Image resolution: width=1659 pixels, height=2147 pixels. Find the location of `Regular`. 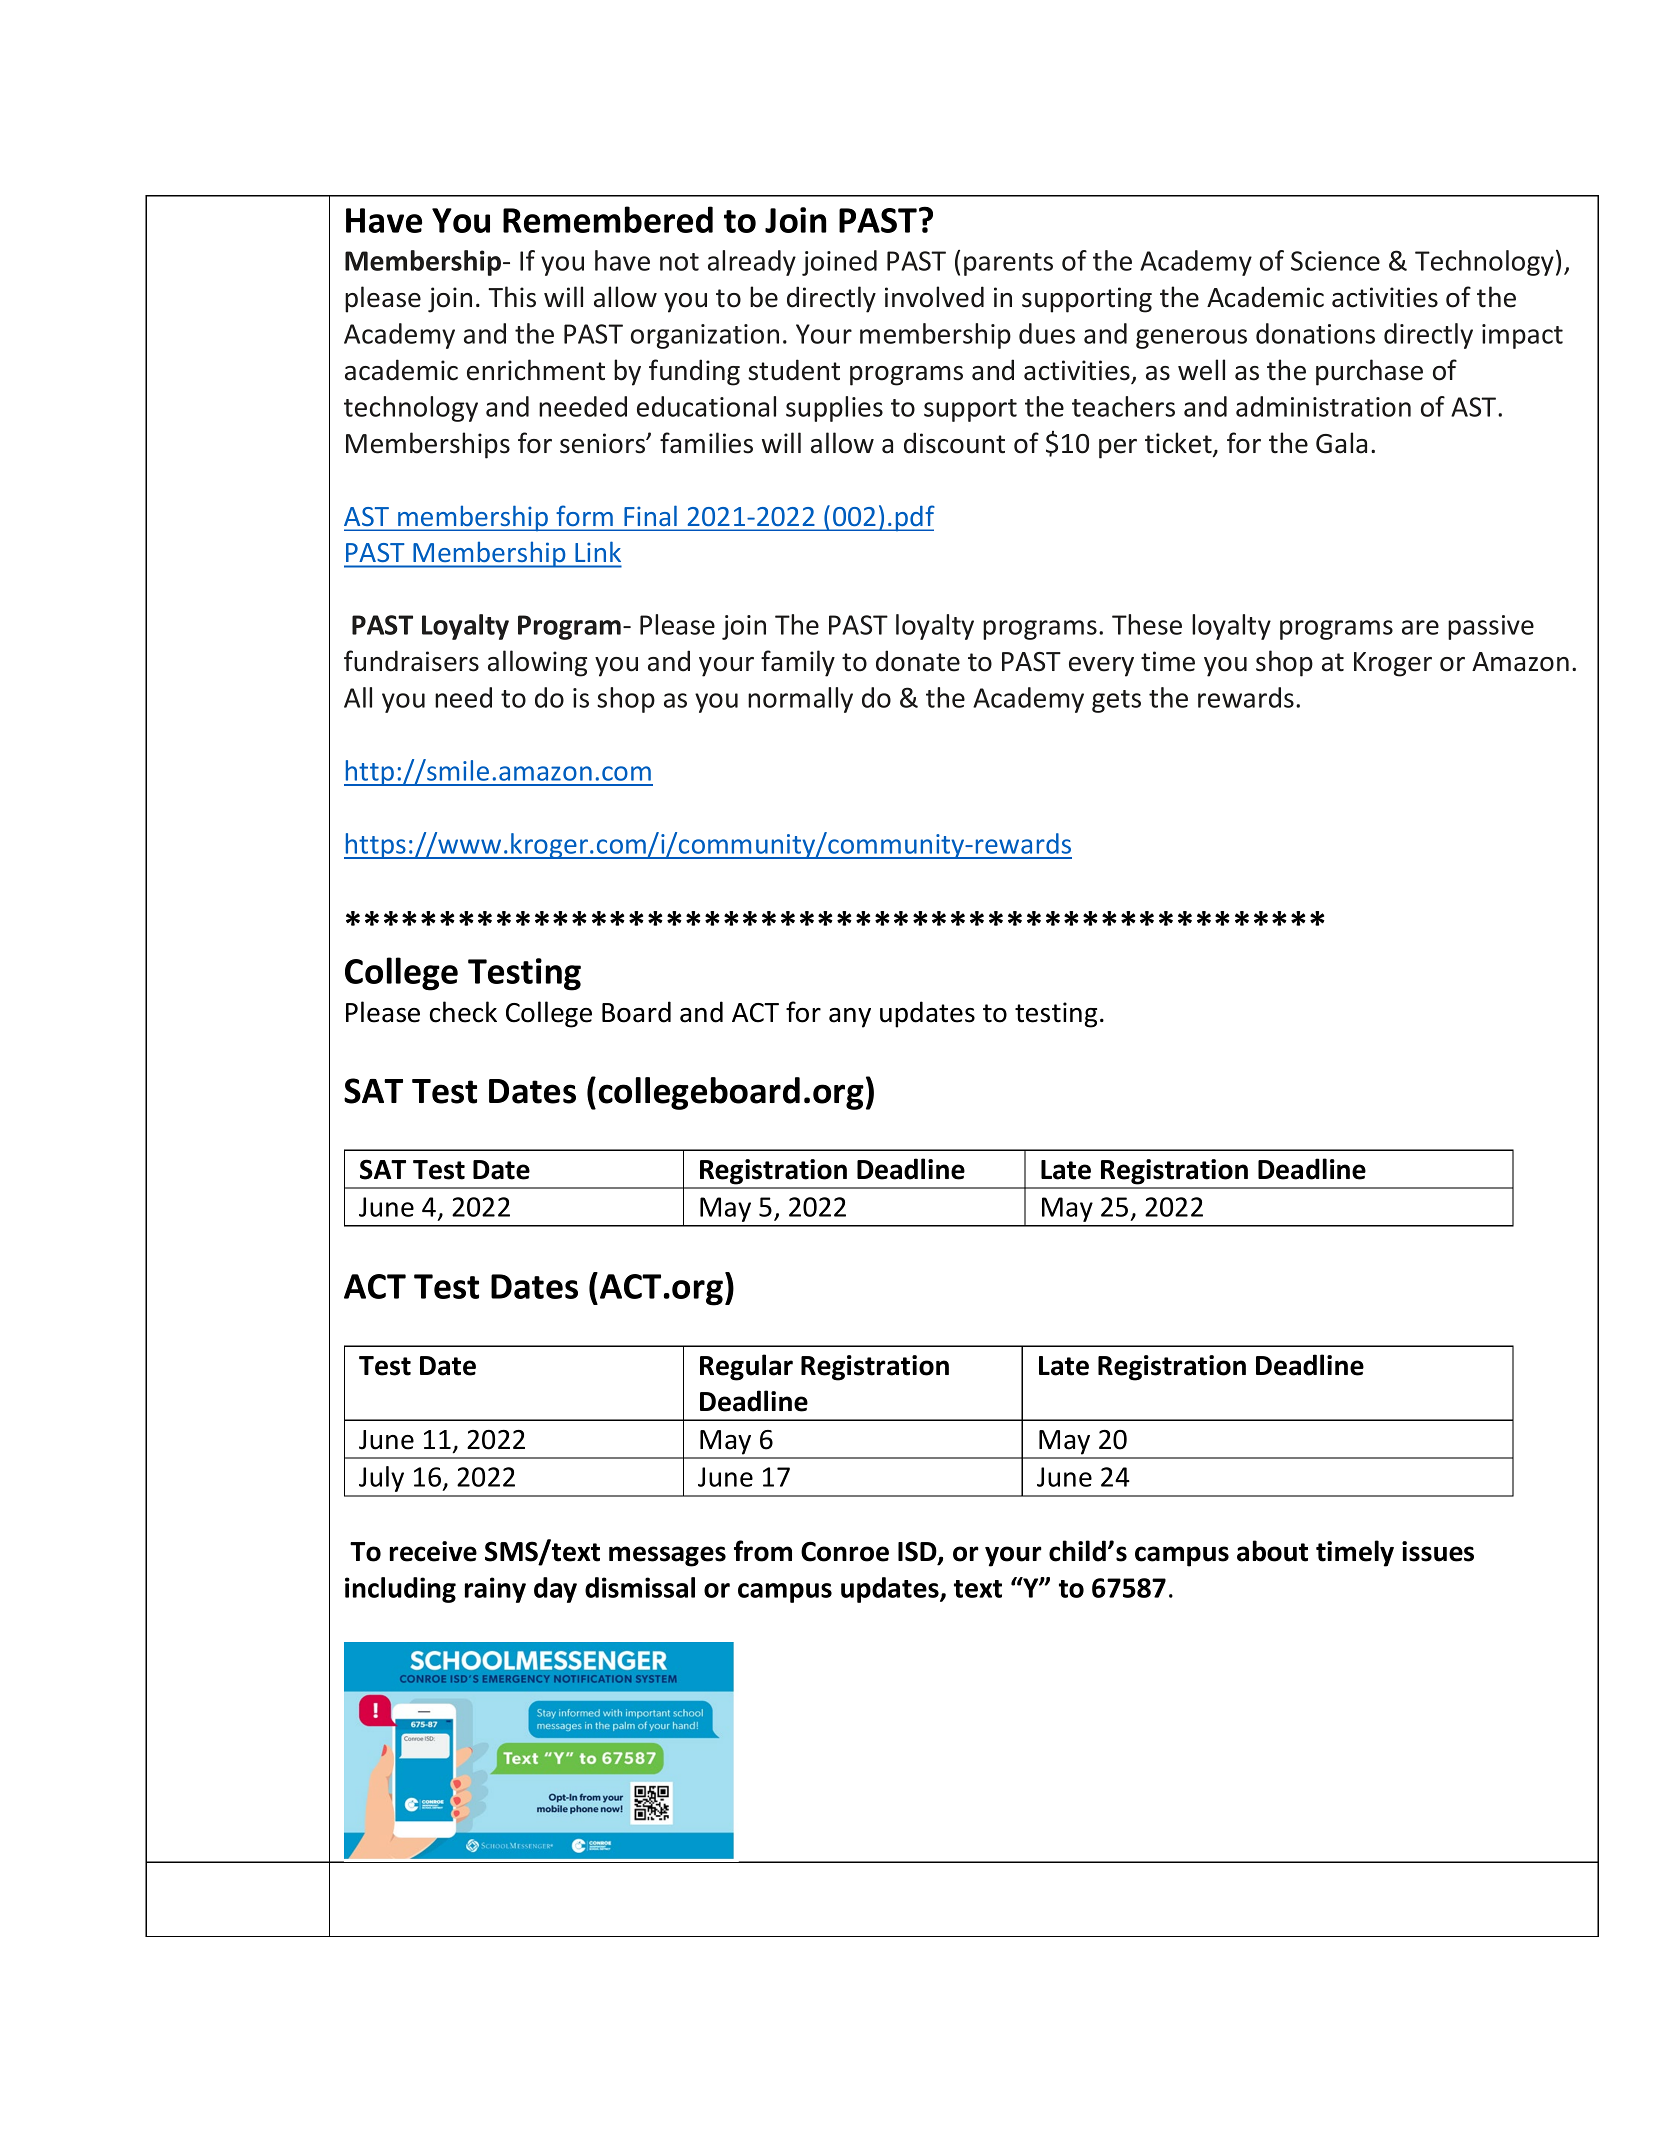

Regular is located at coordinates (746, 1367).
